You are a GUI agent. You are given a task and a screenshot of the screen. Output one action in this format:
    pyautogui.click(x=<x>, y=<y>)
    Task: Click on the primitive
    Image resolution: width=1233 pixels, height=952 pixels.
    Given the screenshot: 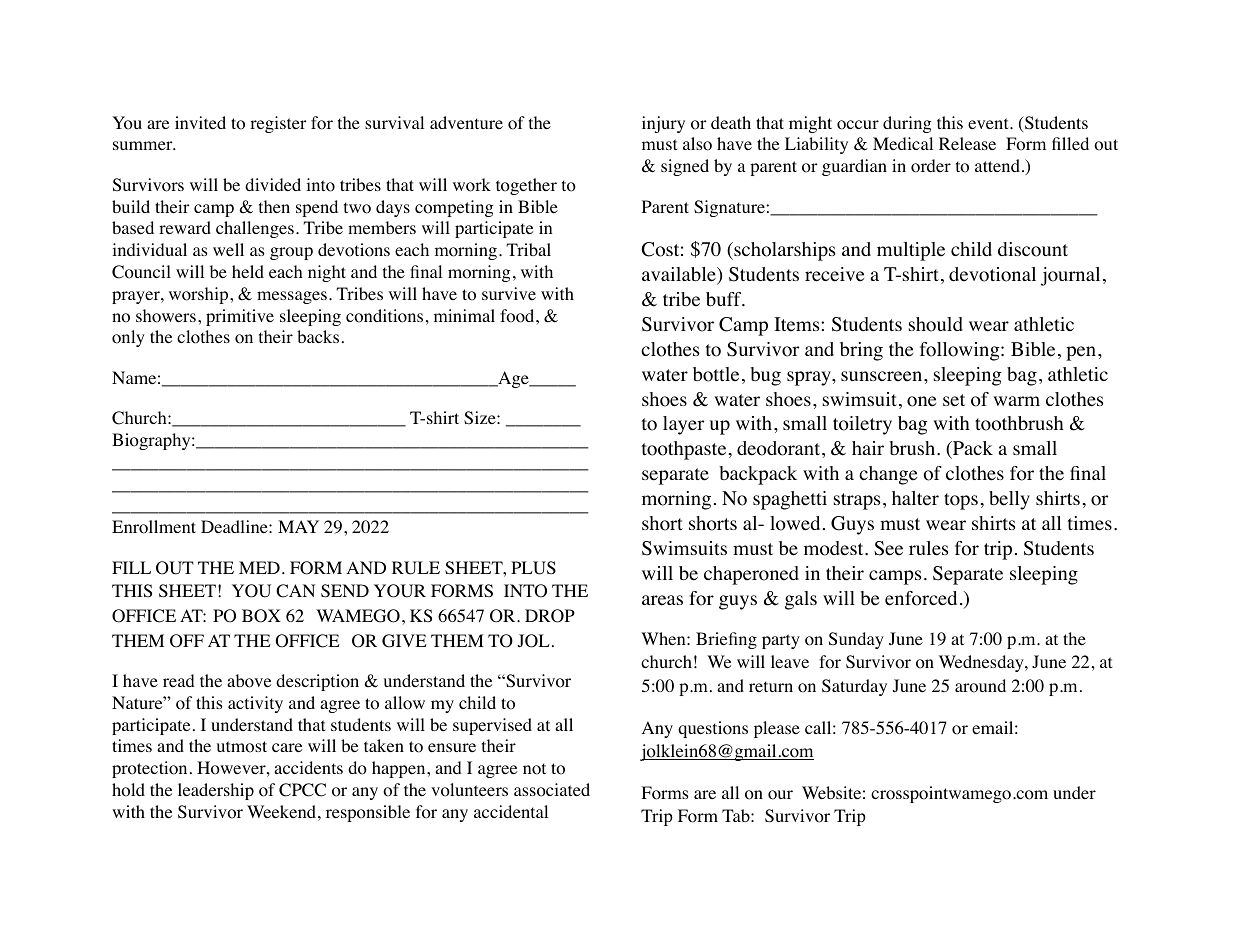 What is the action you would take?
    pyautogui.click(x=240, y=317)
